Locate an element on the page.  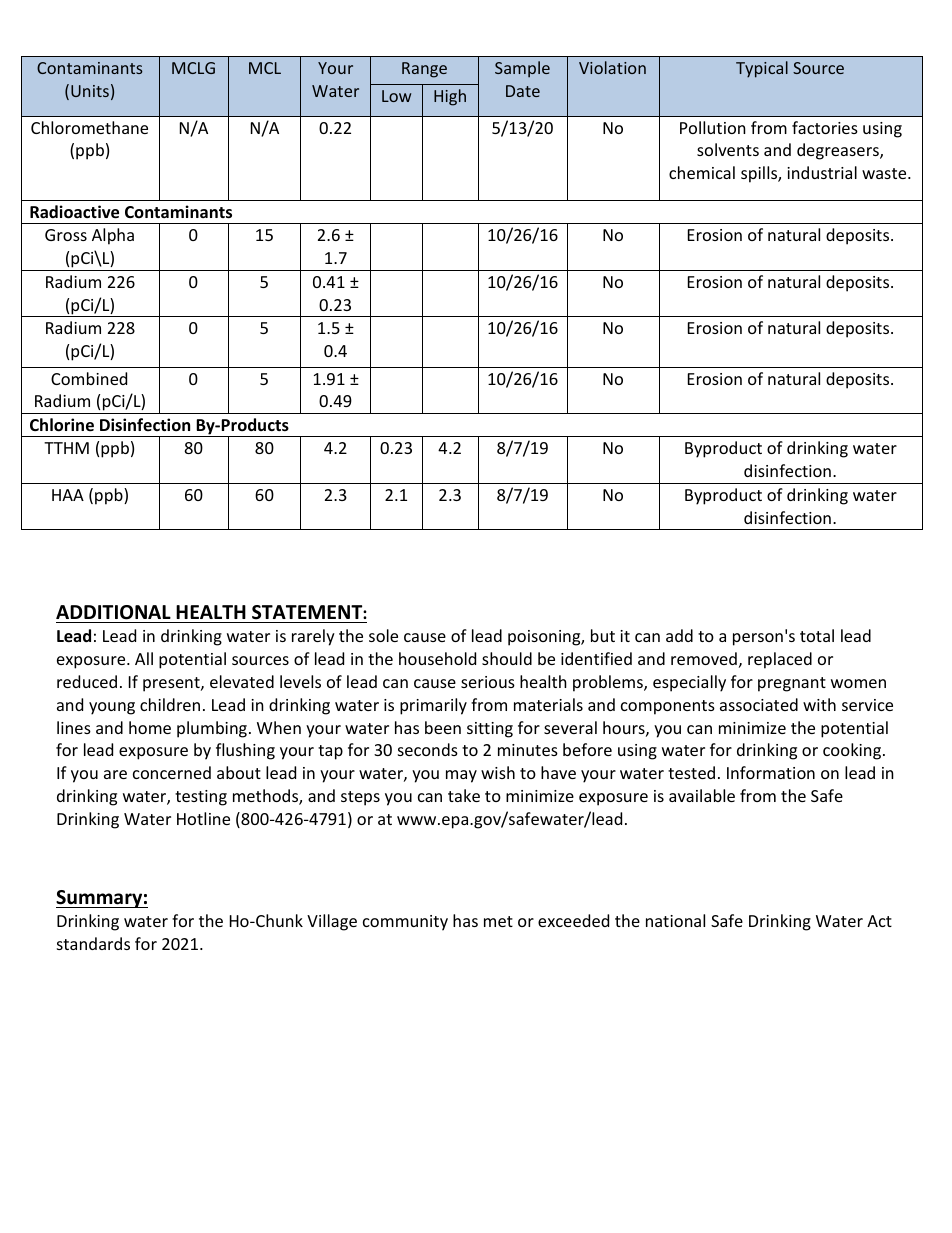
national is located at coordinates (675, 920).
